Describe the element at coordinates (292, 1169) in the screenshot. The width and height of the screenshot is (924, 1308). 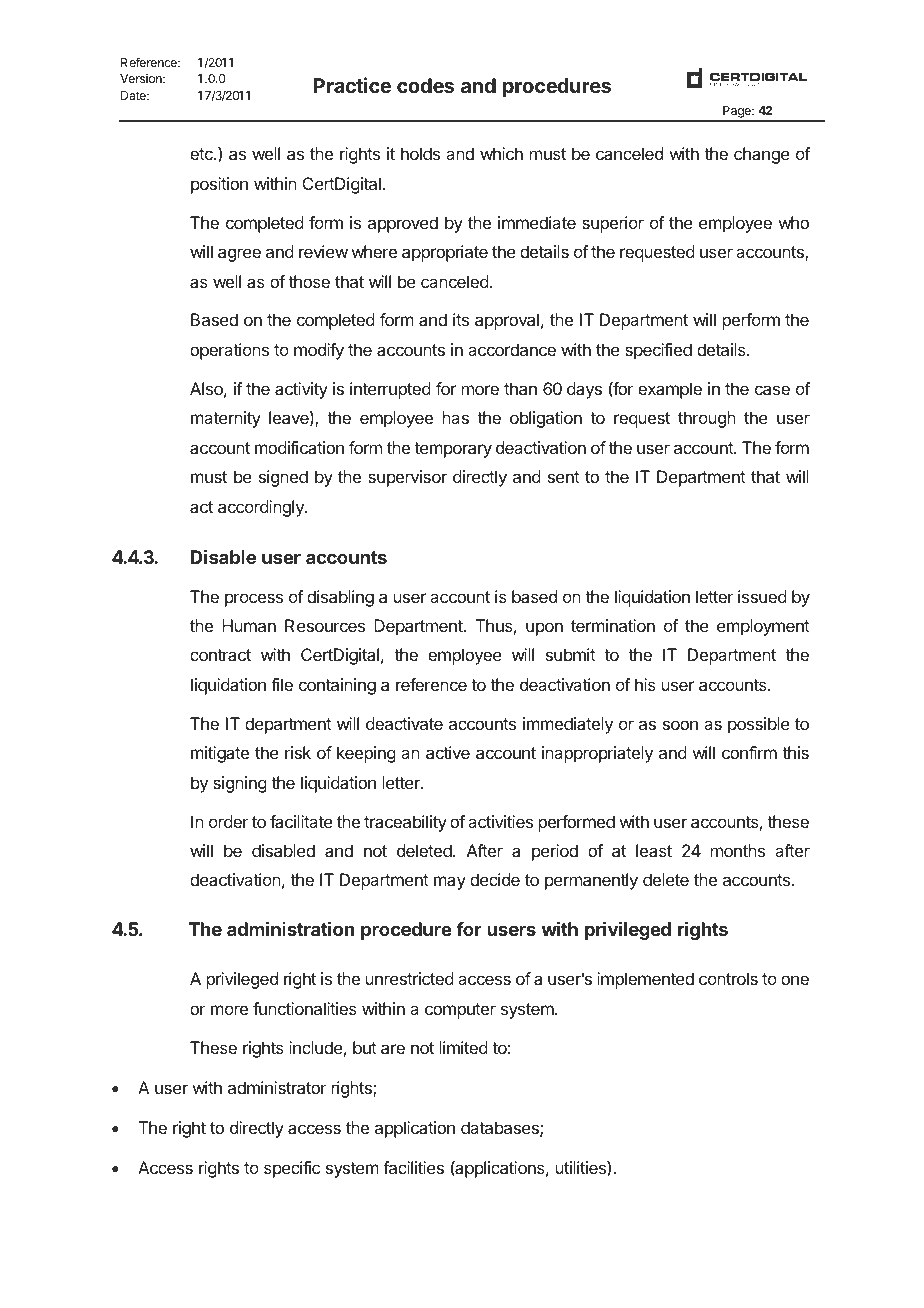
I see `specific` at that location.
